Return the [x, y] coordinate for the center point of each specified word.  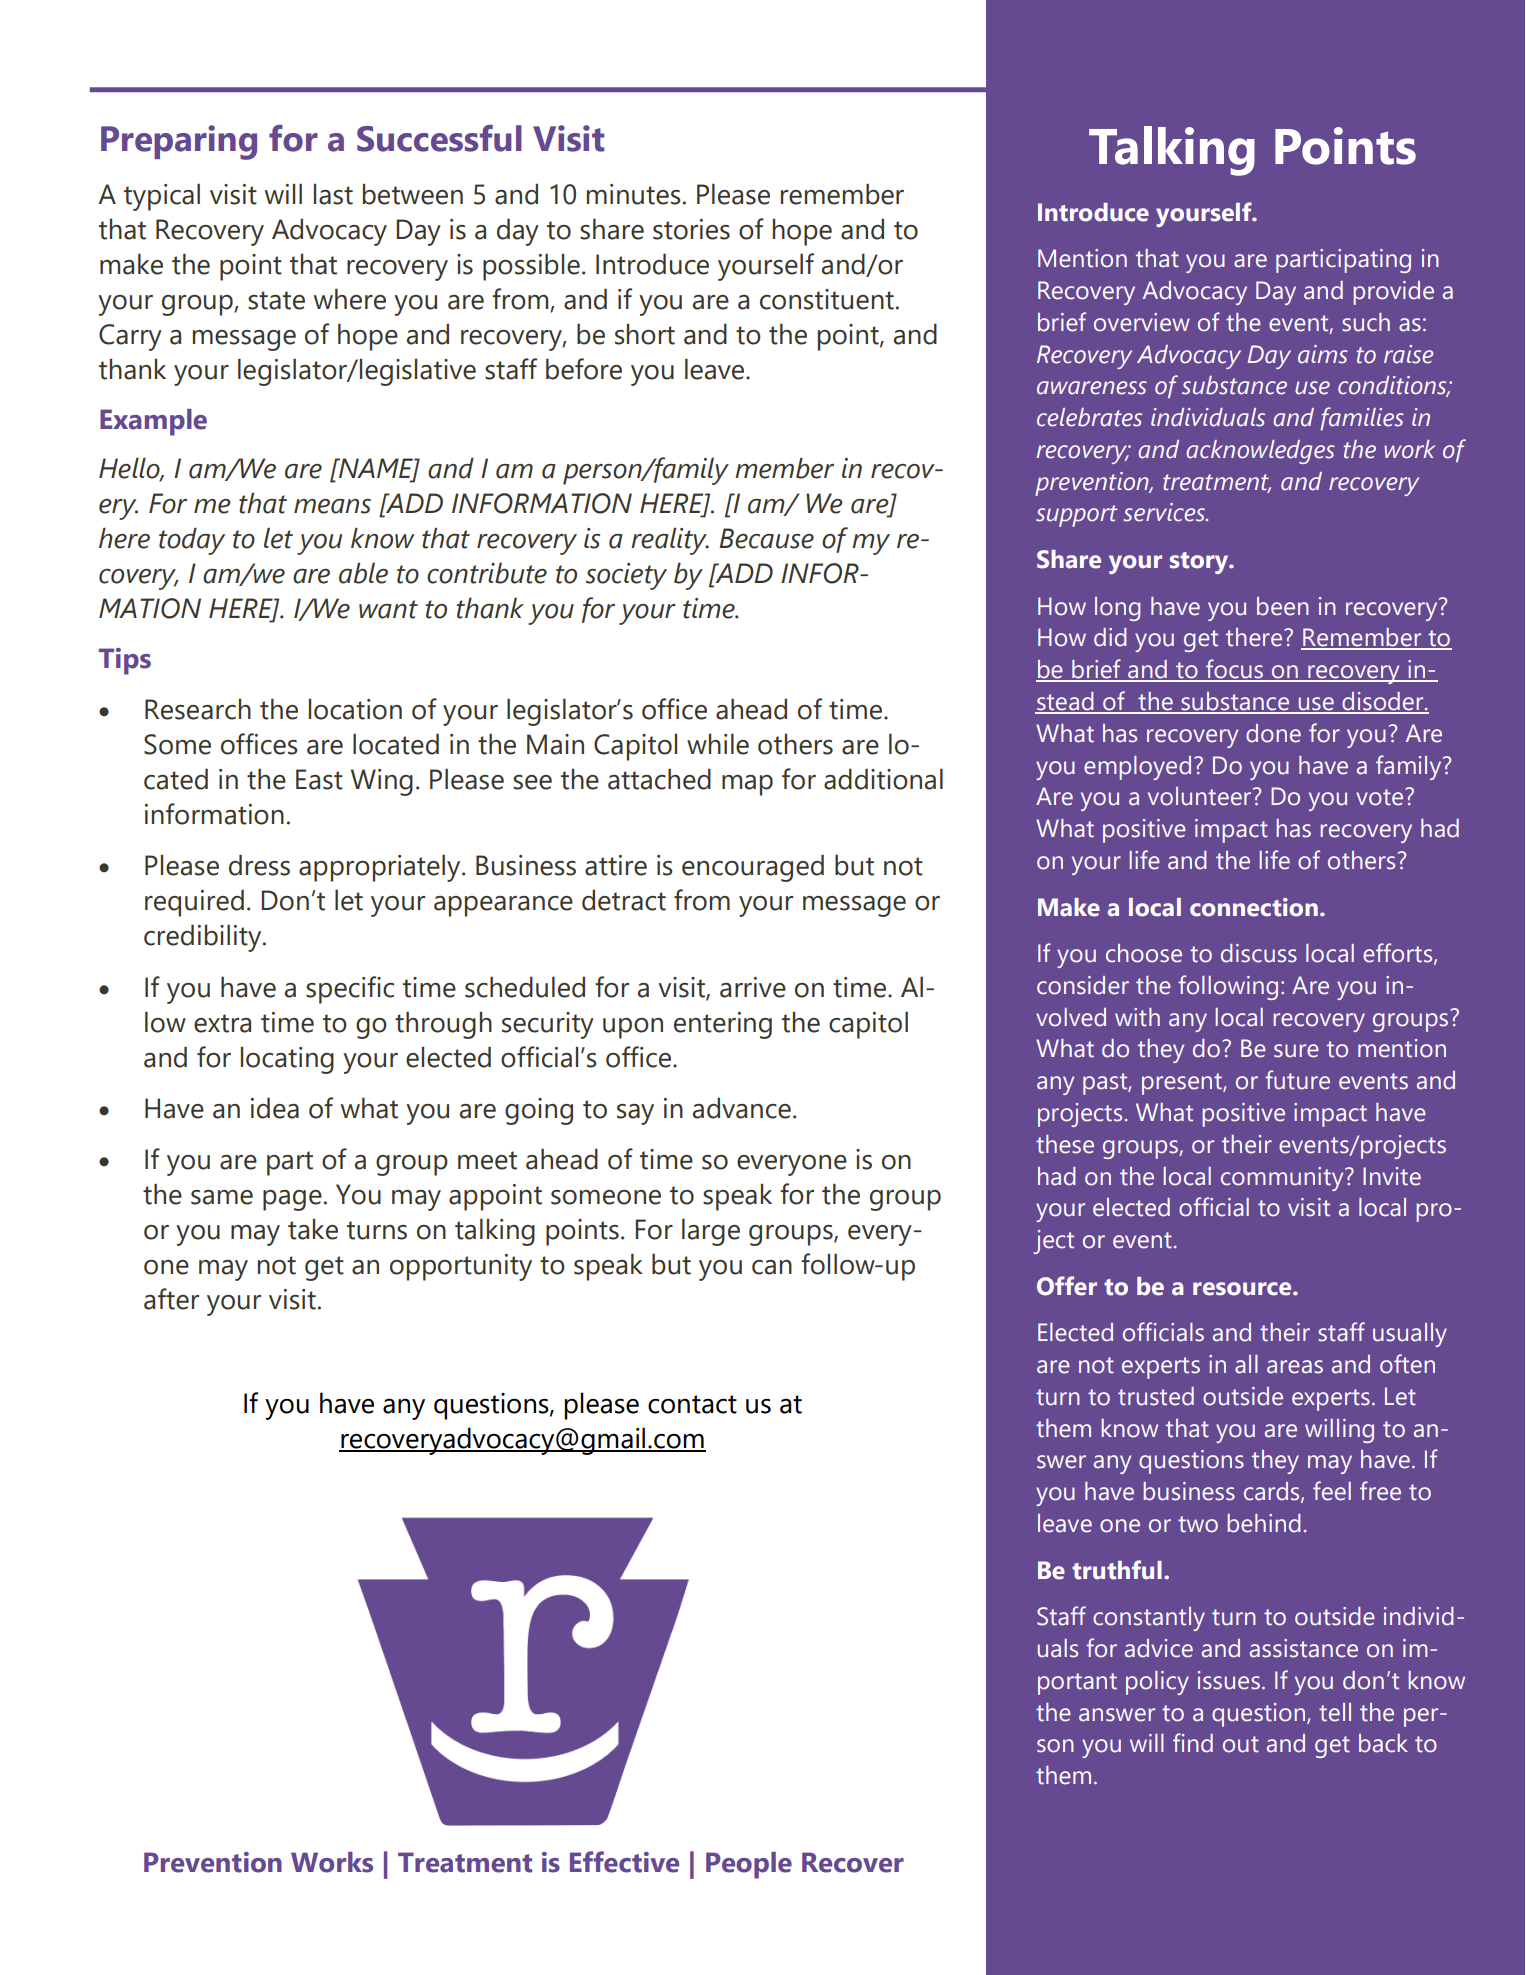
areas [1295, 1367]
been [1283, 606]
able [363, 573]
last [333, 194]
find [1193, 1743]
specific [350, 990]
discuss [1259, 953]
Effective [624, 1862]
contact [692, 1404]
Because [766, 538]
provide [1394, 293]
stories [691, 229]
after [171, 1299]
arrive [753, 987]
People [749, 1865]
